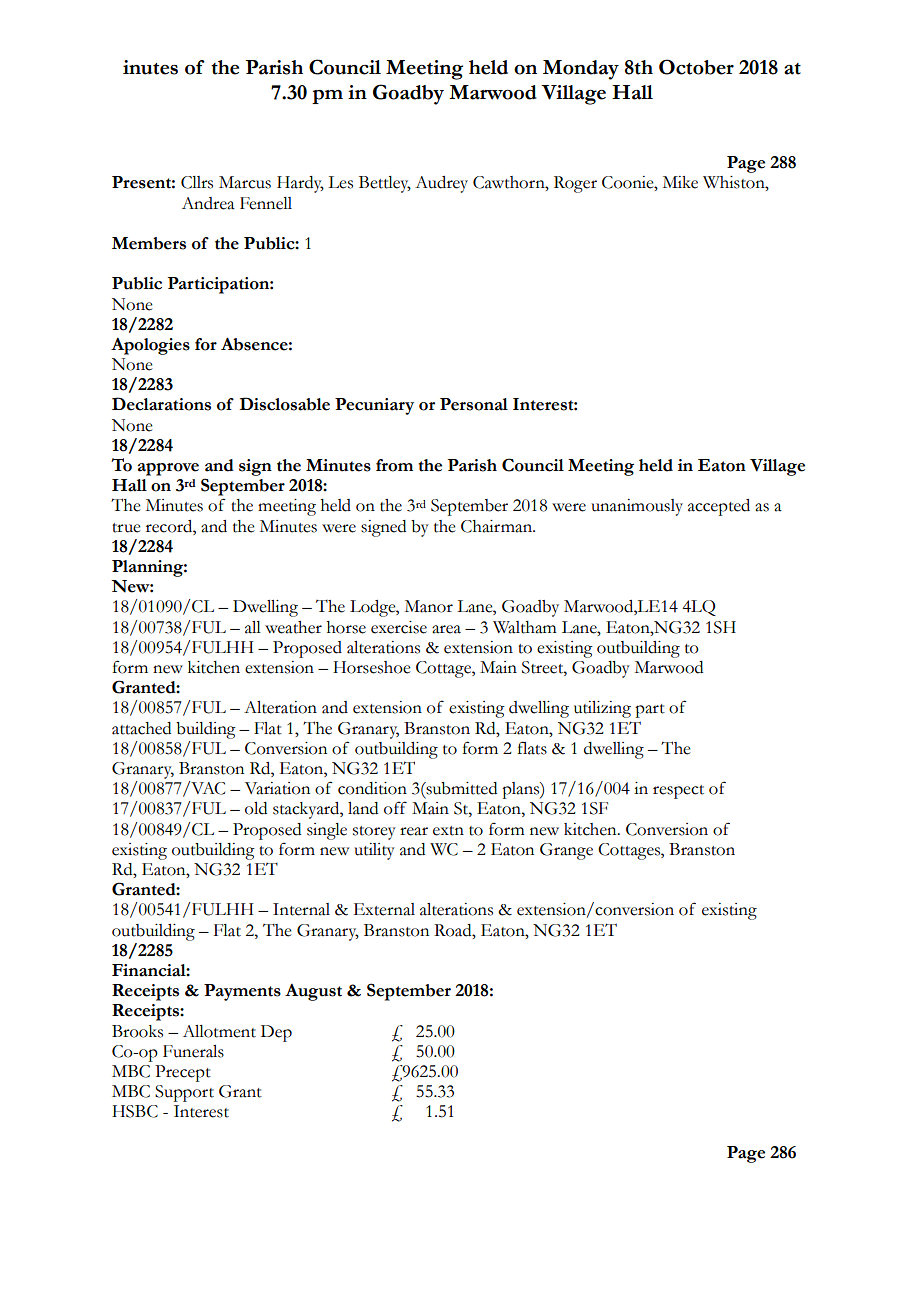 This page has height=1308, width=924. What do you see at coordinates (126, 528) in the page?
I see `true` at bounding box center [126, 528].
